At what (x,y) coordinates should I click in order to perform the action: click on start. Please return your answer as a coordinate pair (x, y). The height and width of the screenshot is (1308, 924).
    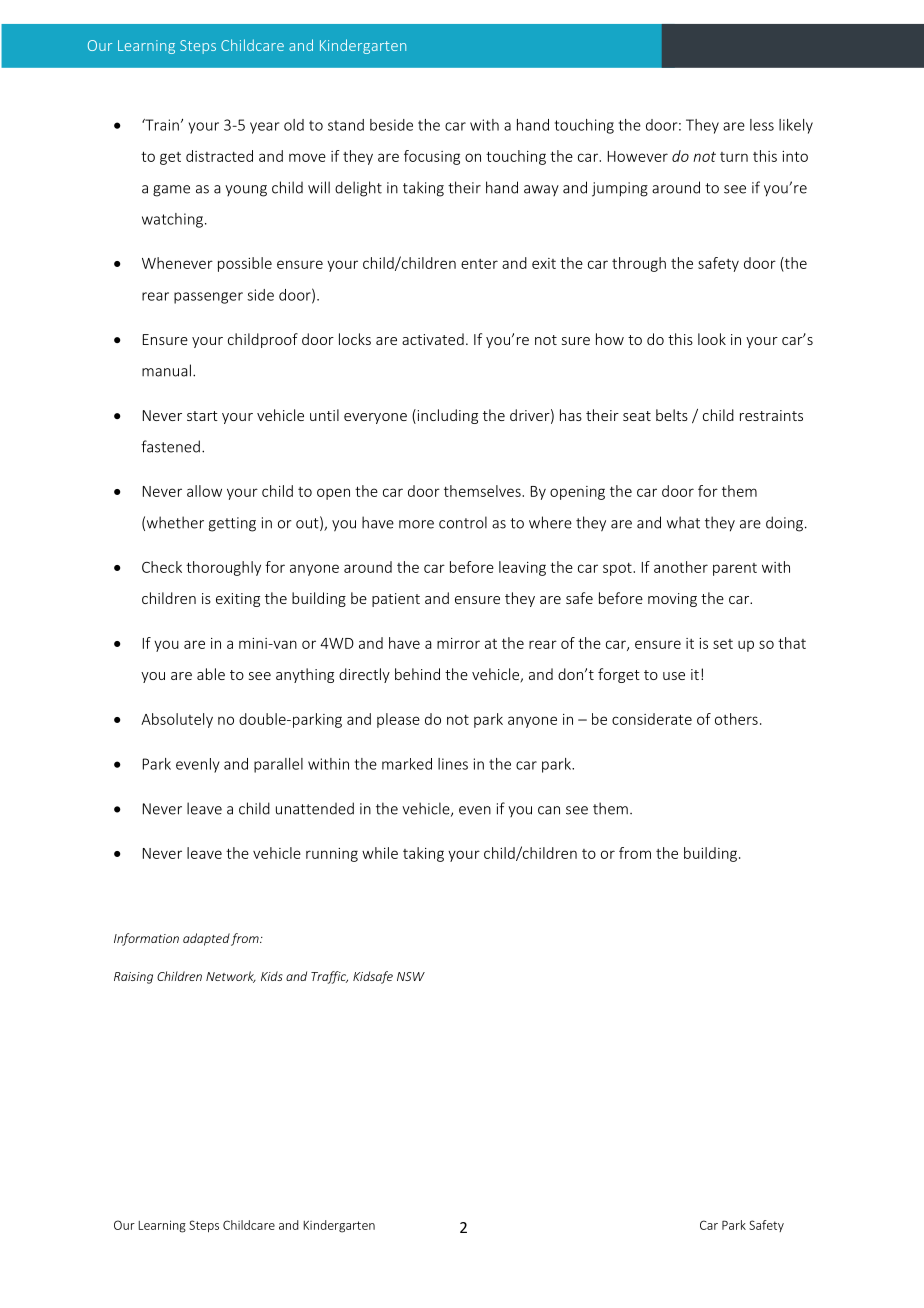
    Looking at the image, I should click on (202, 416).
